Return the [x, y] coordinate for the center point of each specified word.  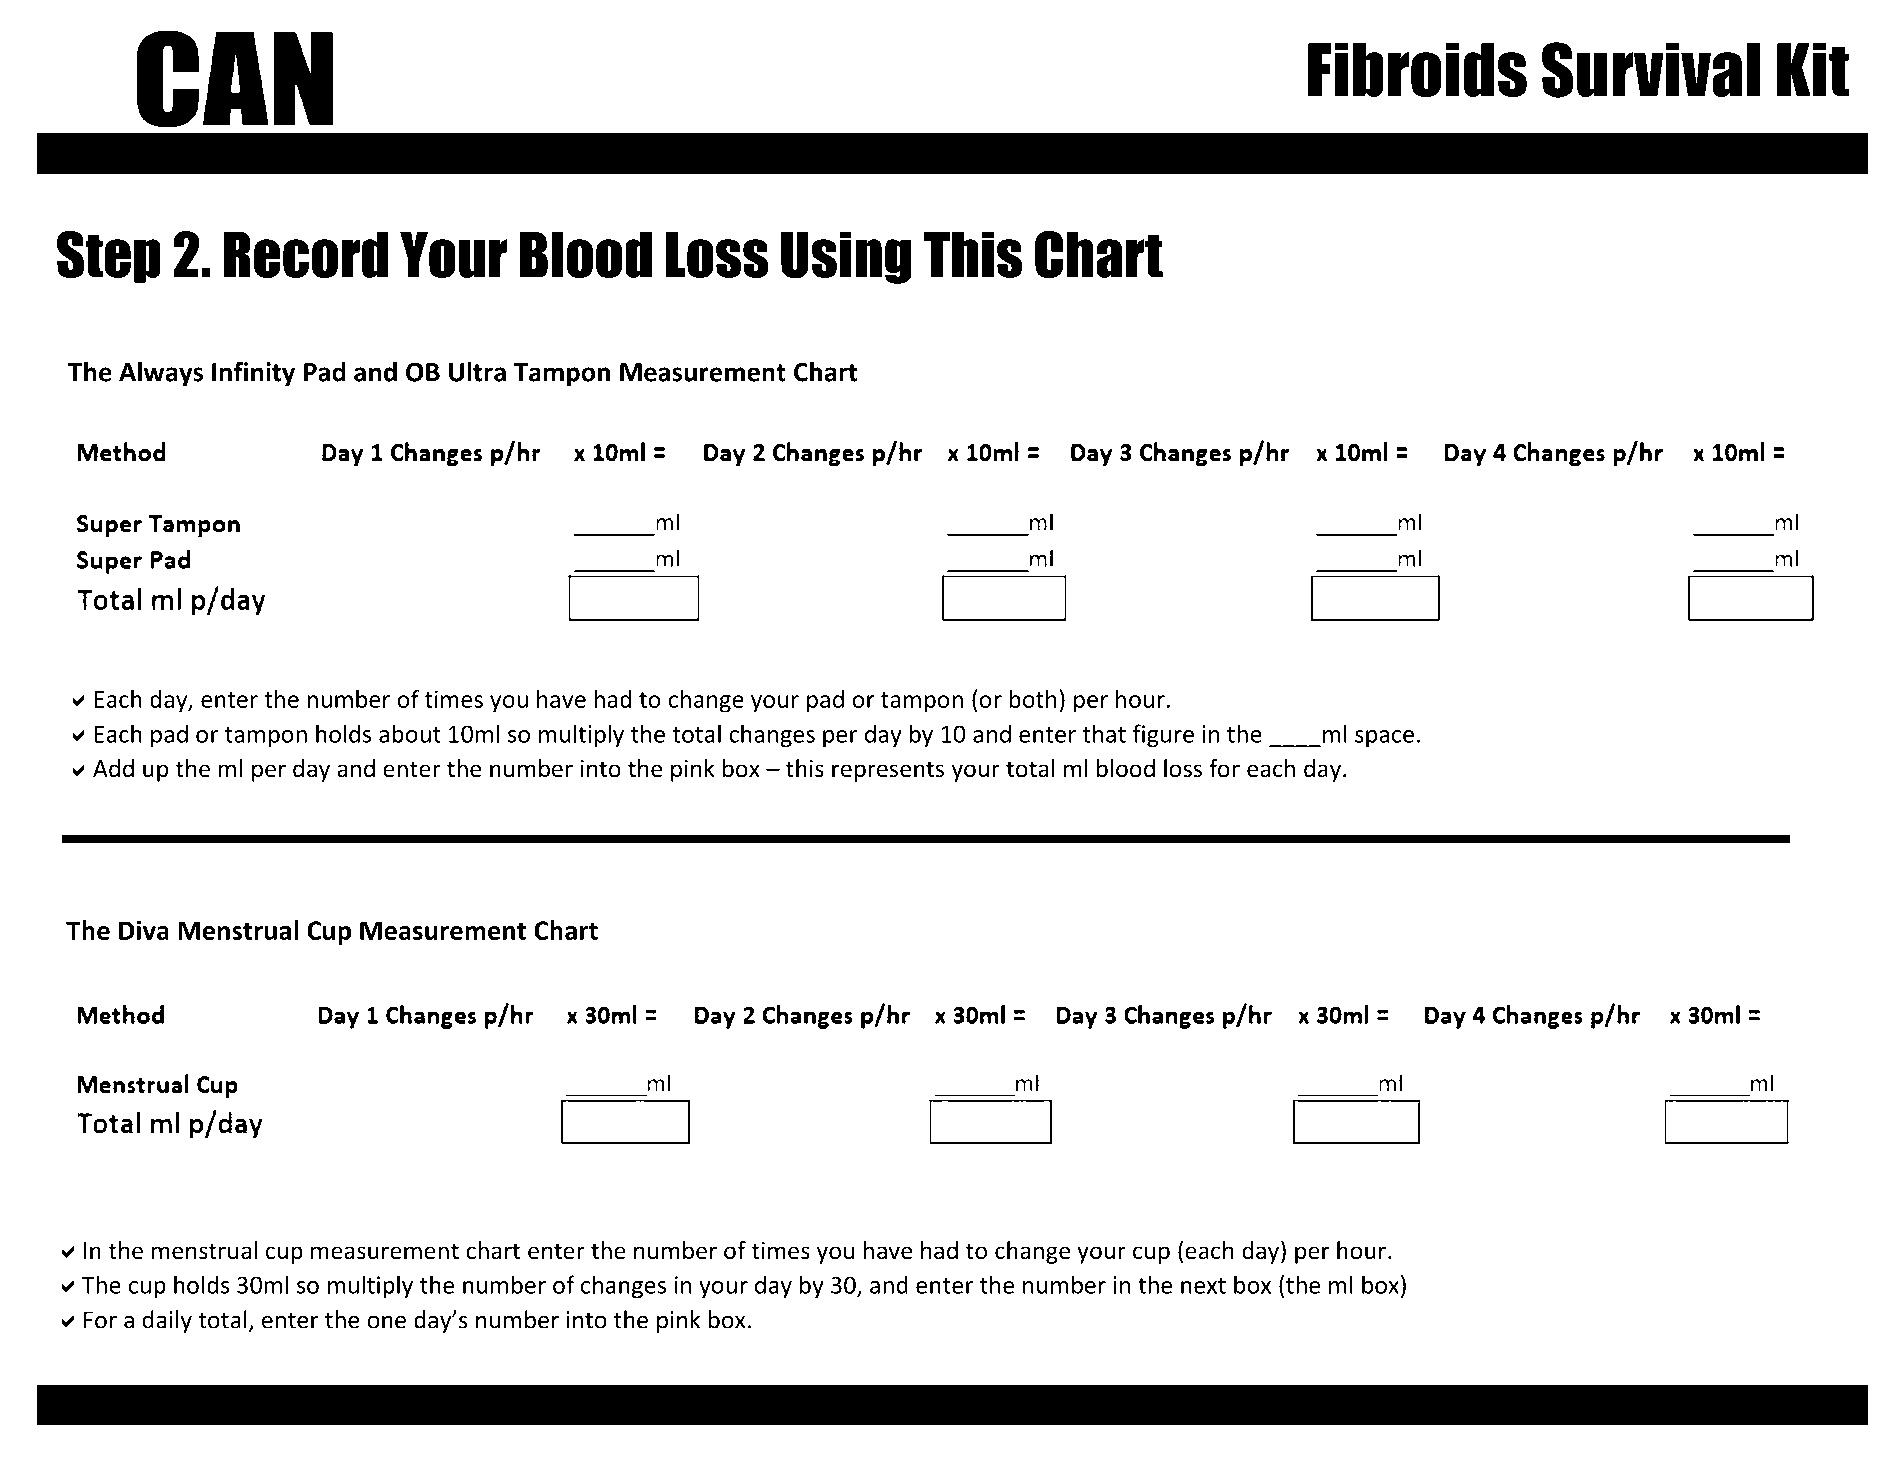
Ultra [477, 371]
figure [1163, 735]
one [386, 1322]
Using [846, 258]
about [410, 733]
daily [167, 1321]
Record [306, 255]
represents [888, 771]
